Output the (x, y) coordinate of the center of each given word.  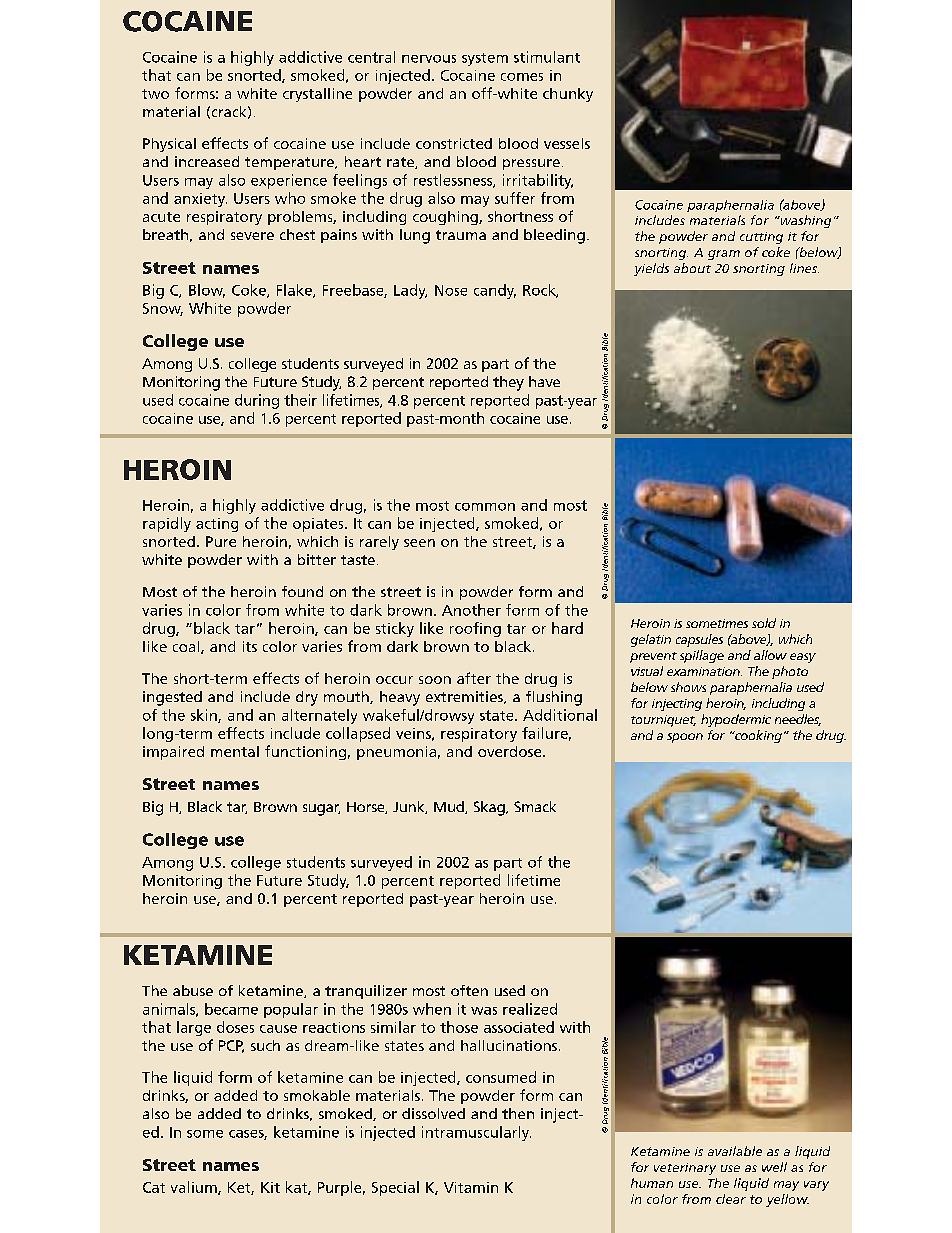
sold (764, 623)
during (257, 401)
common (485, 507)
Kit (270, 1187)
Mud (450, 807)
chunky (568, 95)
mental (235, 751)
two (155, 94)
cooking (757, 736)
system (485, 59)
